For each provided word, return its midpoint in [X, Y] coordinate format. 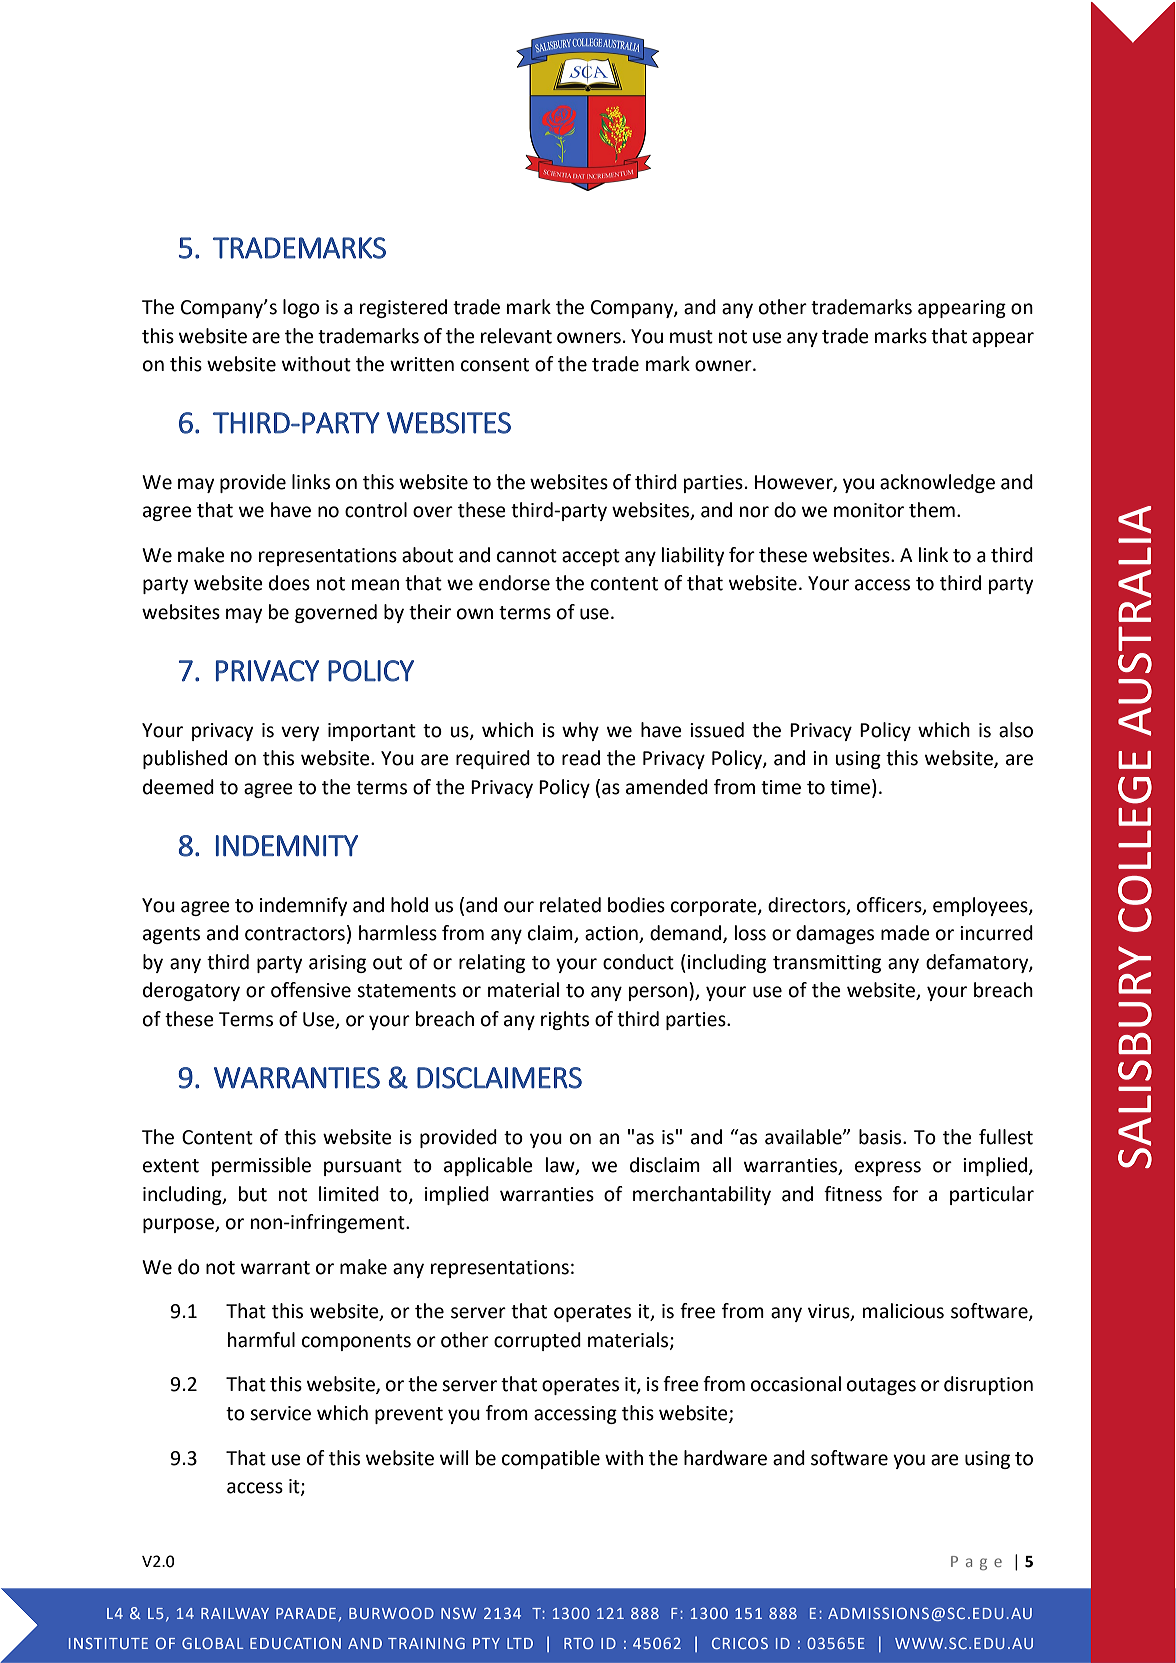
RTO [578, 1643]
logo [301, 308]
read [581, 758]
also [1016, 730]
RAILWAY [235, 1613]
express [888, 1168]
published [185, 759]
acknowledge [937, 483]
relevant [516, 336]
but [253, 1194]
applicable [488, 1166]
